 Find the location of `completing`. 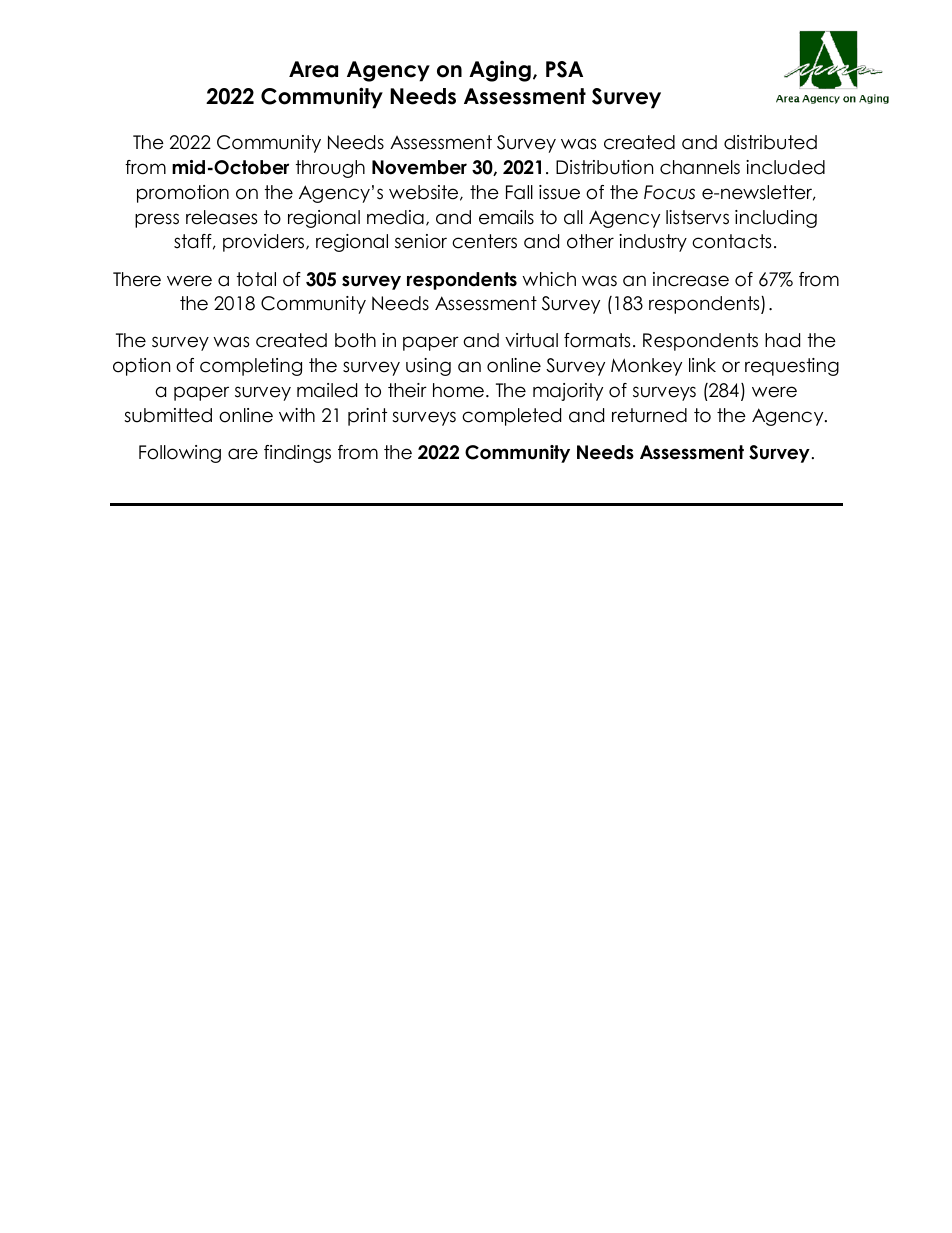

completing is located at coordinates (251, 367).
